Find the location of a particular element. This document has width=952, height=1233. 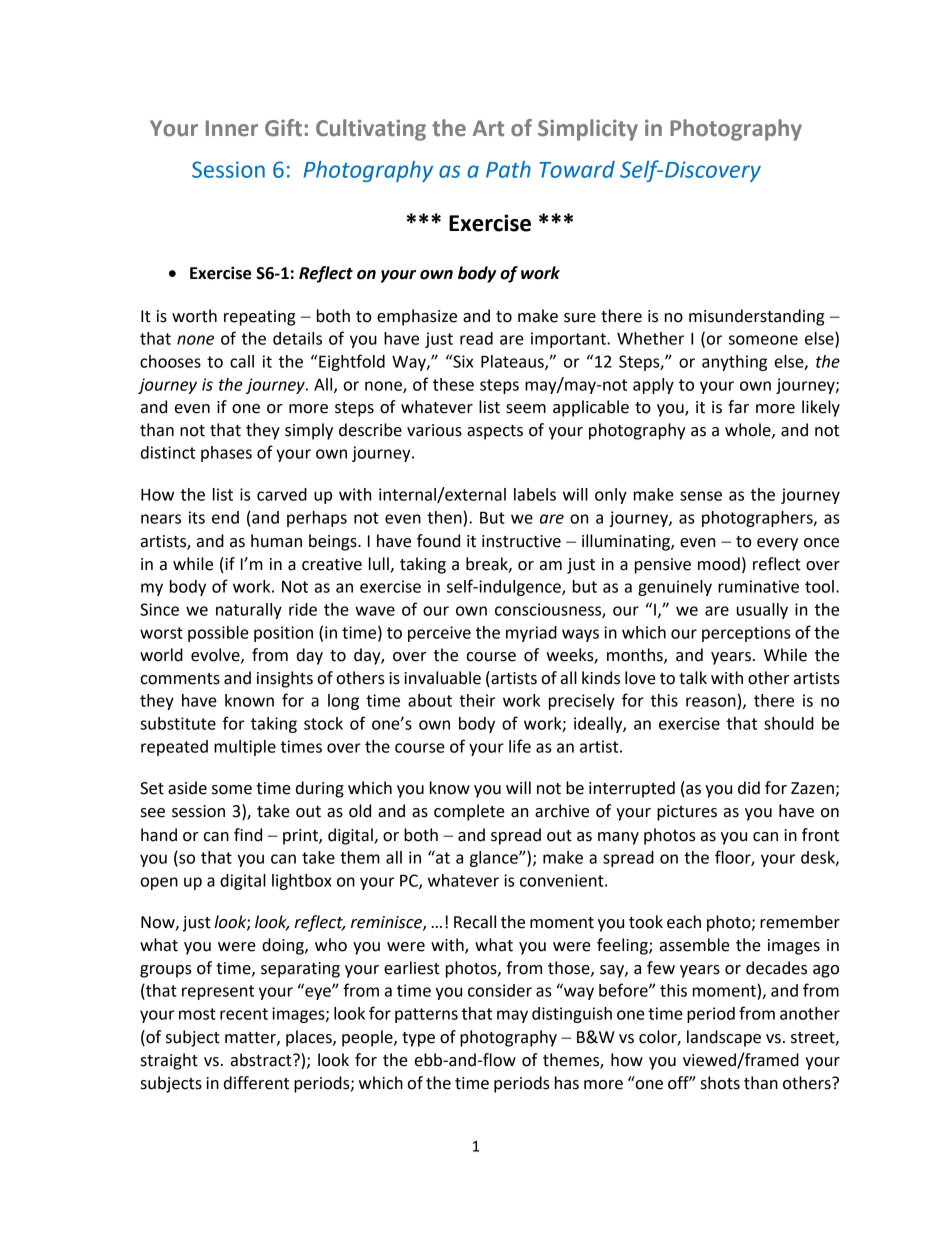

Path is located at coordinates (508, 169).
